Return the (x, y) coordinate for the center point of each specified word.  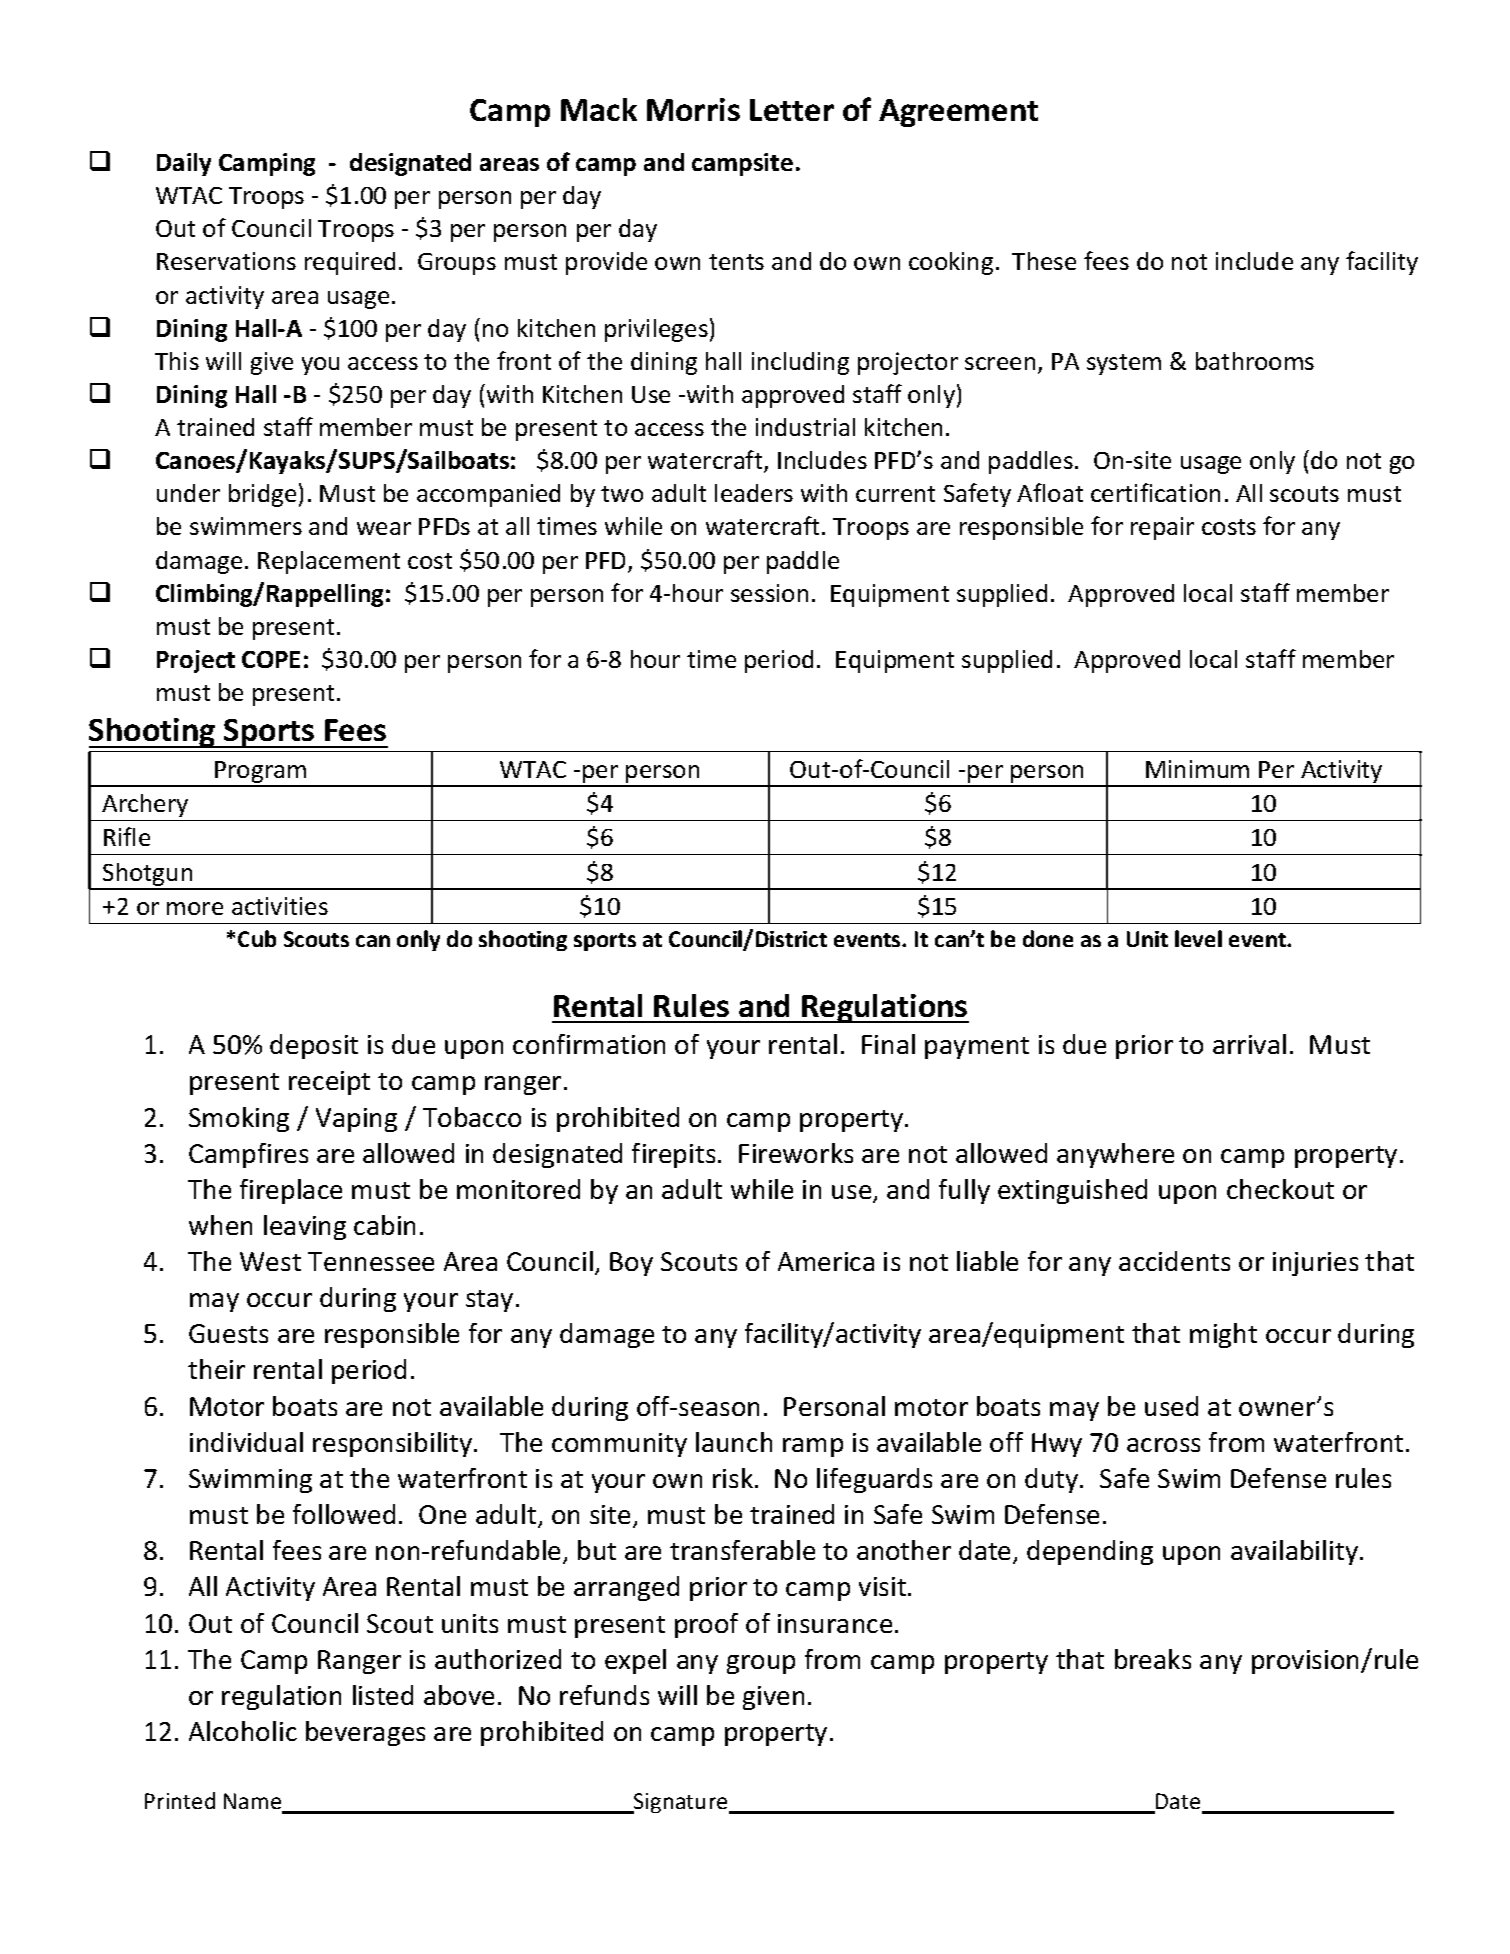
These (1044, 261)
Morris (693, 109)
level (1198, 938)
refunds (604, 1695)
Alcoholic (243, 1731)
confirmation (589, 1044)
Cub (257, 938)
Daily (184, 164)
